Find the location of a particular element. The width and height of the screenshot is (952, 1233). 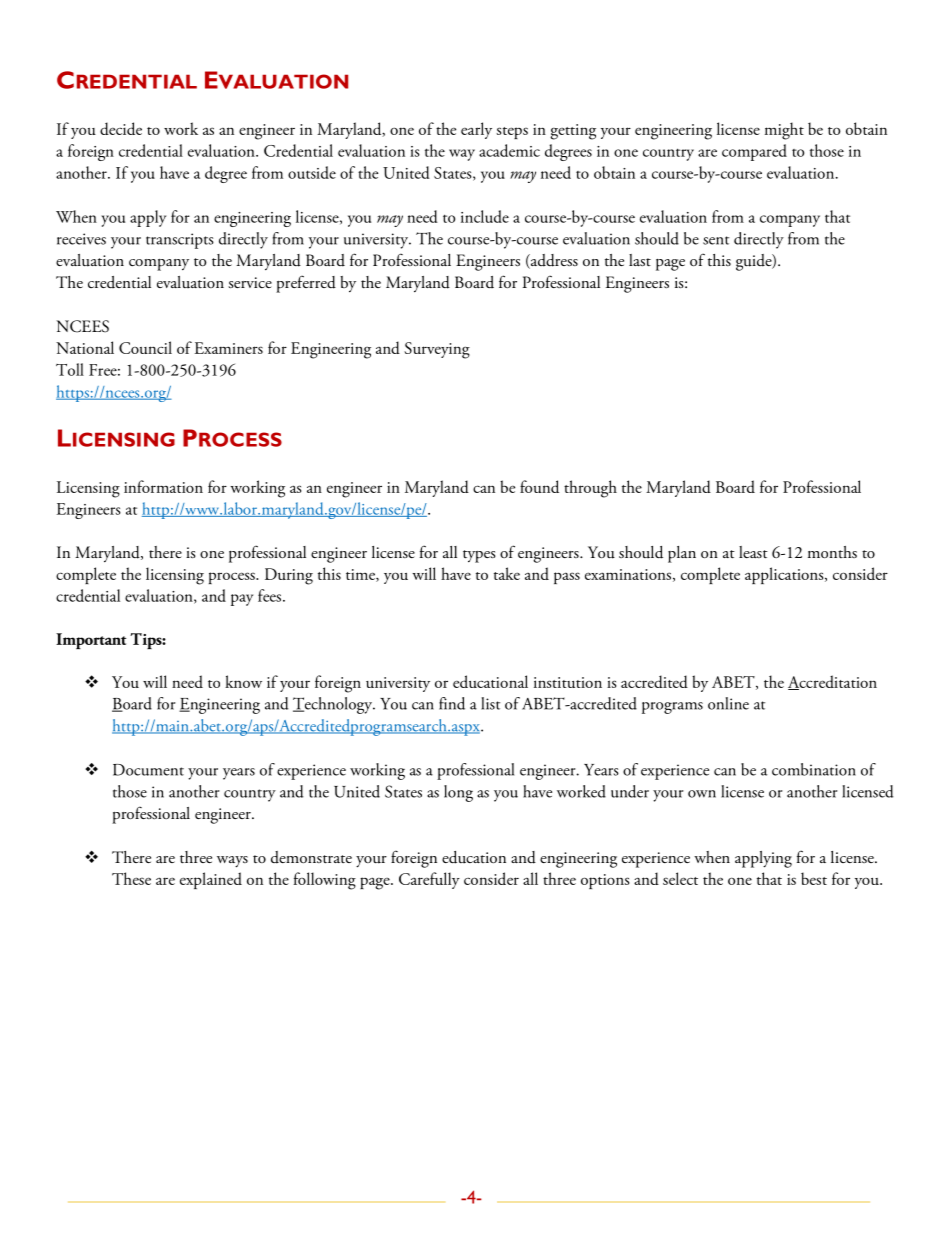

early is located at coordinates (476, 130).
